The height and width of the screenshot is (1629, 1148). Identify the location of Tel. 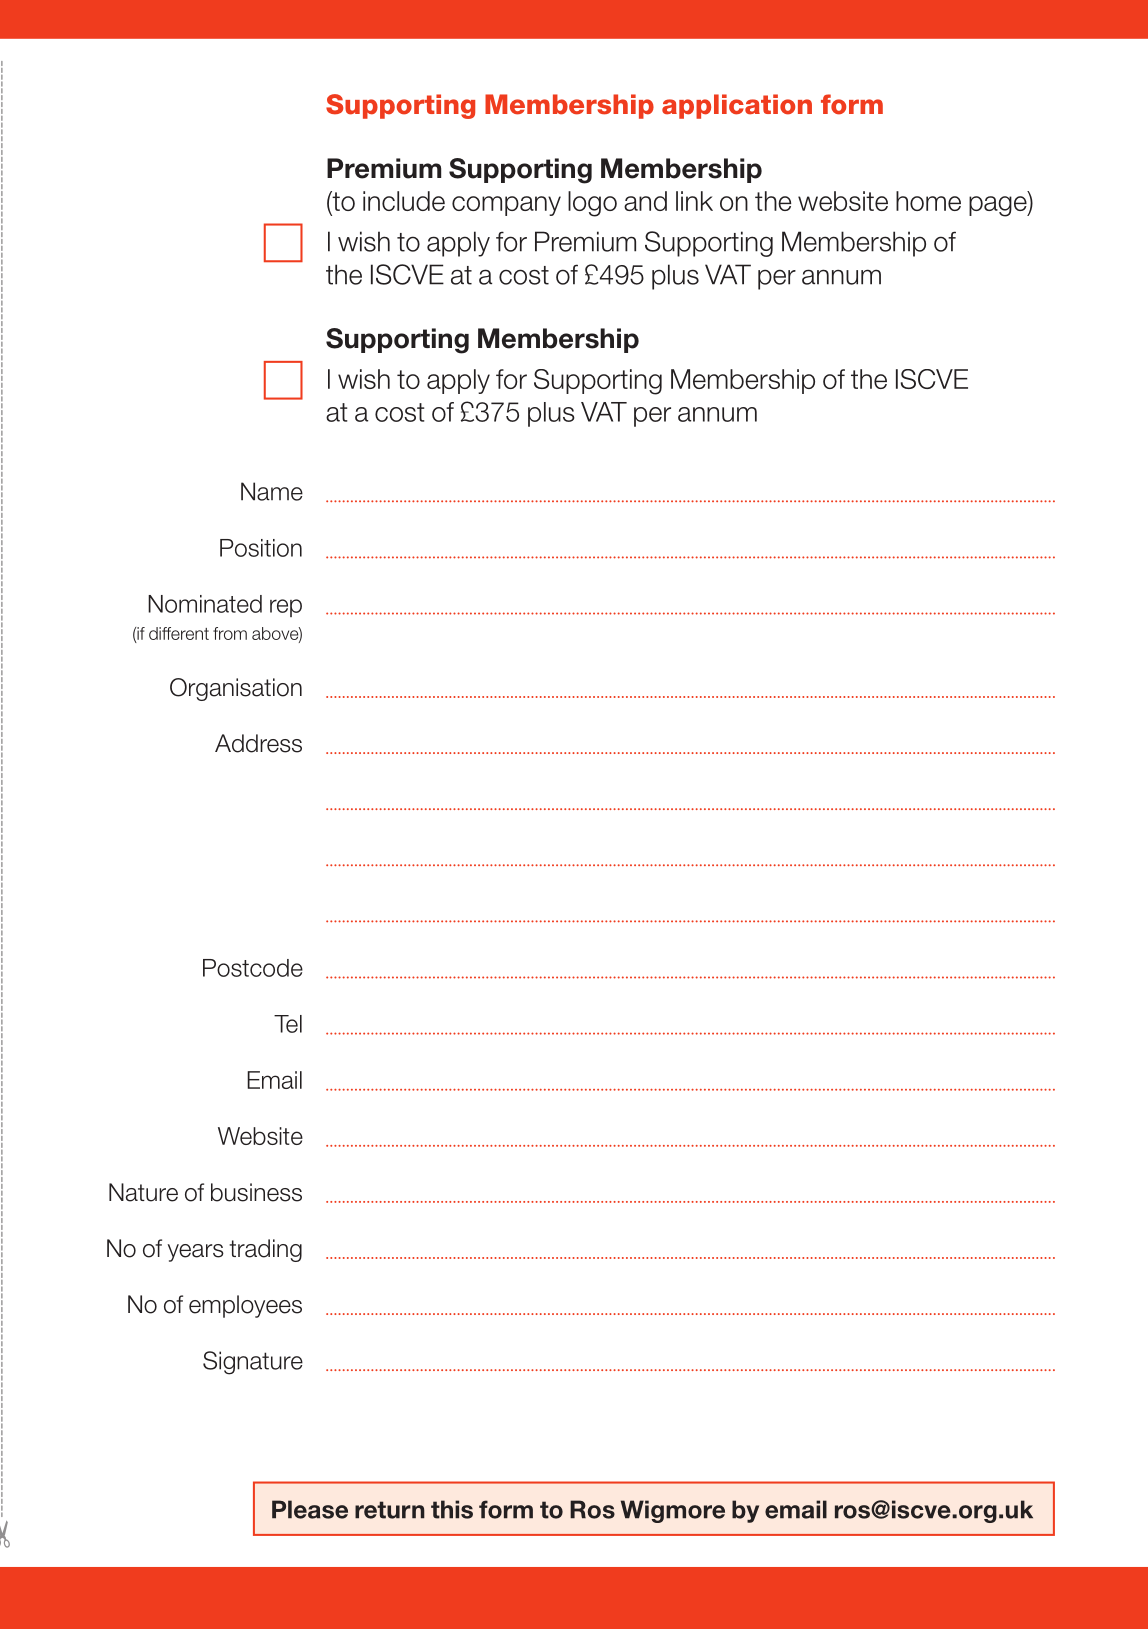
(288, 1024).
